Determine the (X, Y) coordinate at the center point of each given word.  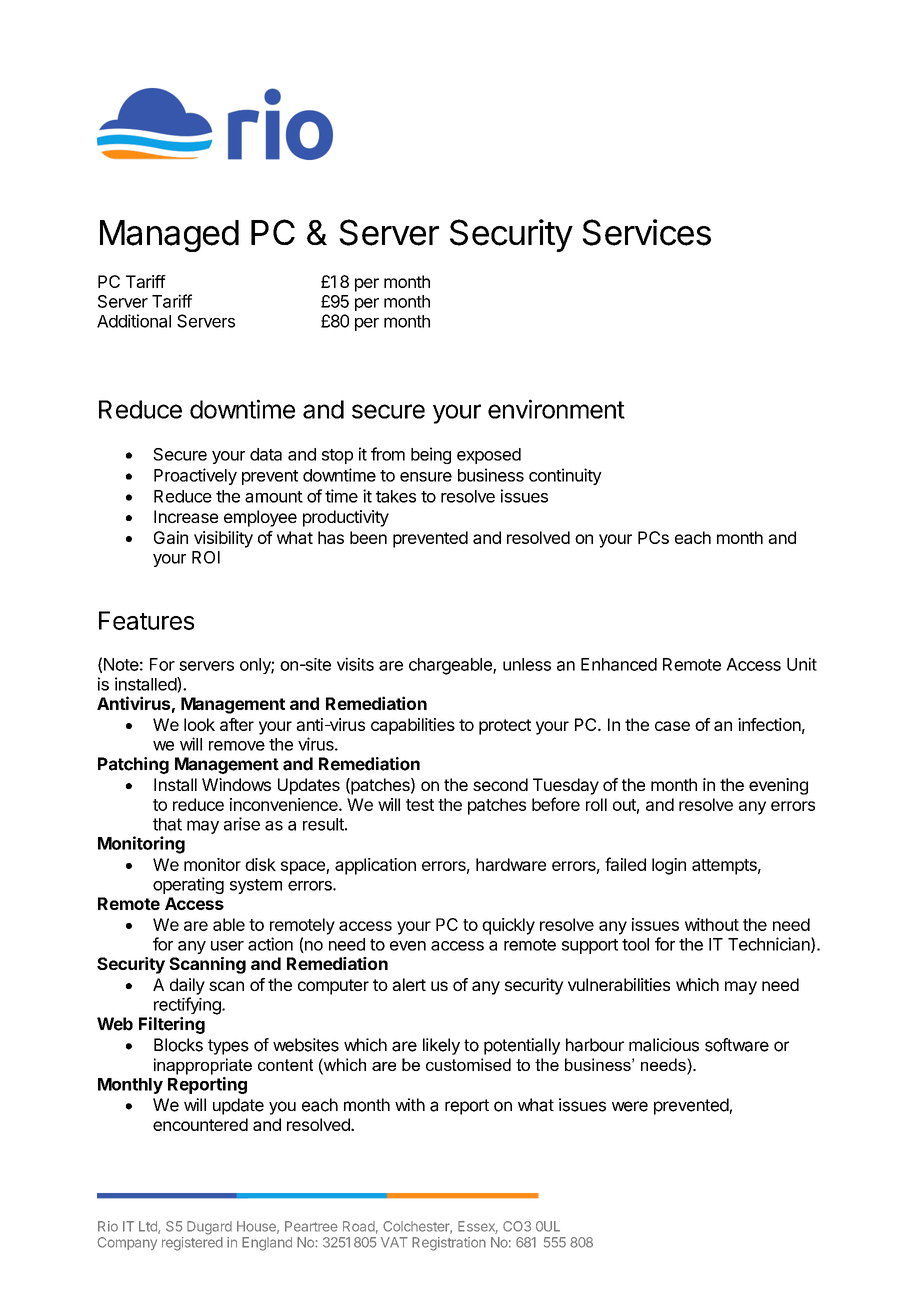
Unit (802, 664)
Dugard (209, 1228)
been (368, 537)
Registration (449, 1244)
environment (556, 409)
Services (646, 232)
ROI (206, 557)
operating (188, 885)
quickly (508, 926)
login (669, 866)
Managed (169, 236)
